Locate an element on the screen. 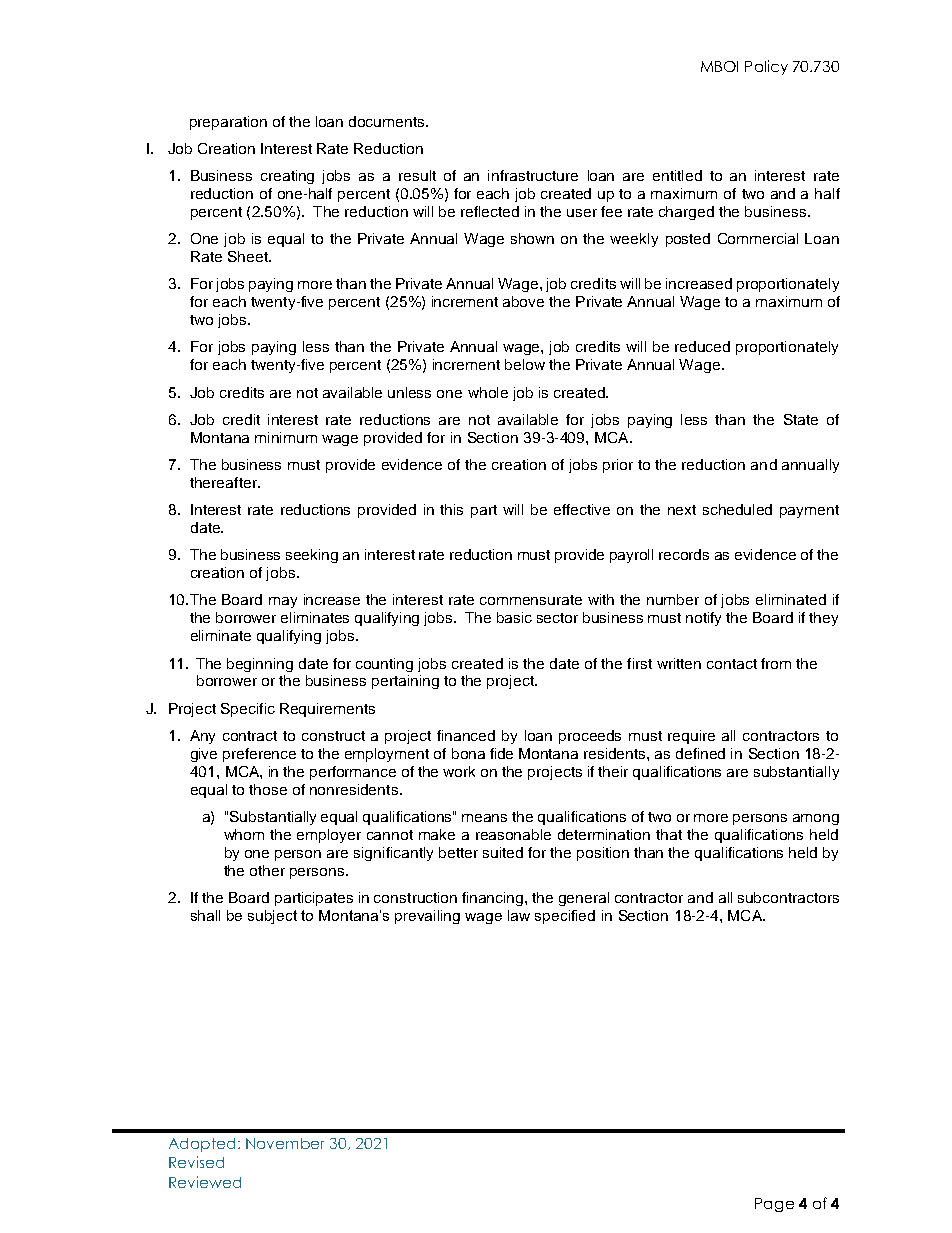  that is located at coordinates (669, 834).
